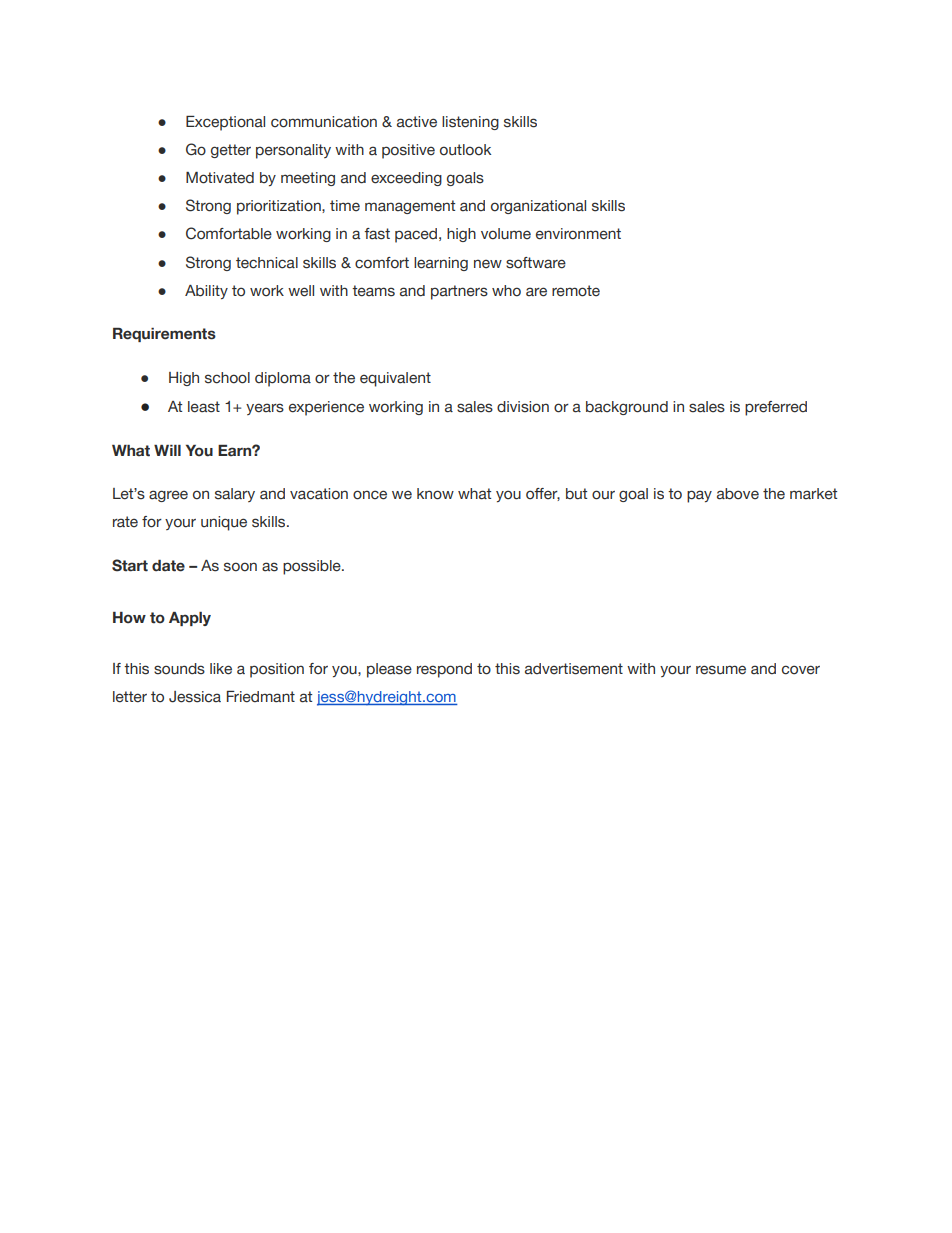 The height and width of the document is (1233, 952). Describe the element at coordinates (164, 335) in the document. I see `Requirements` at that location.
